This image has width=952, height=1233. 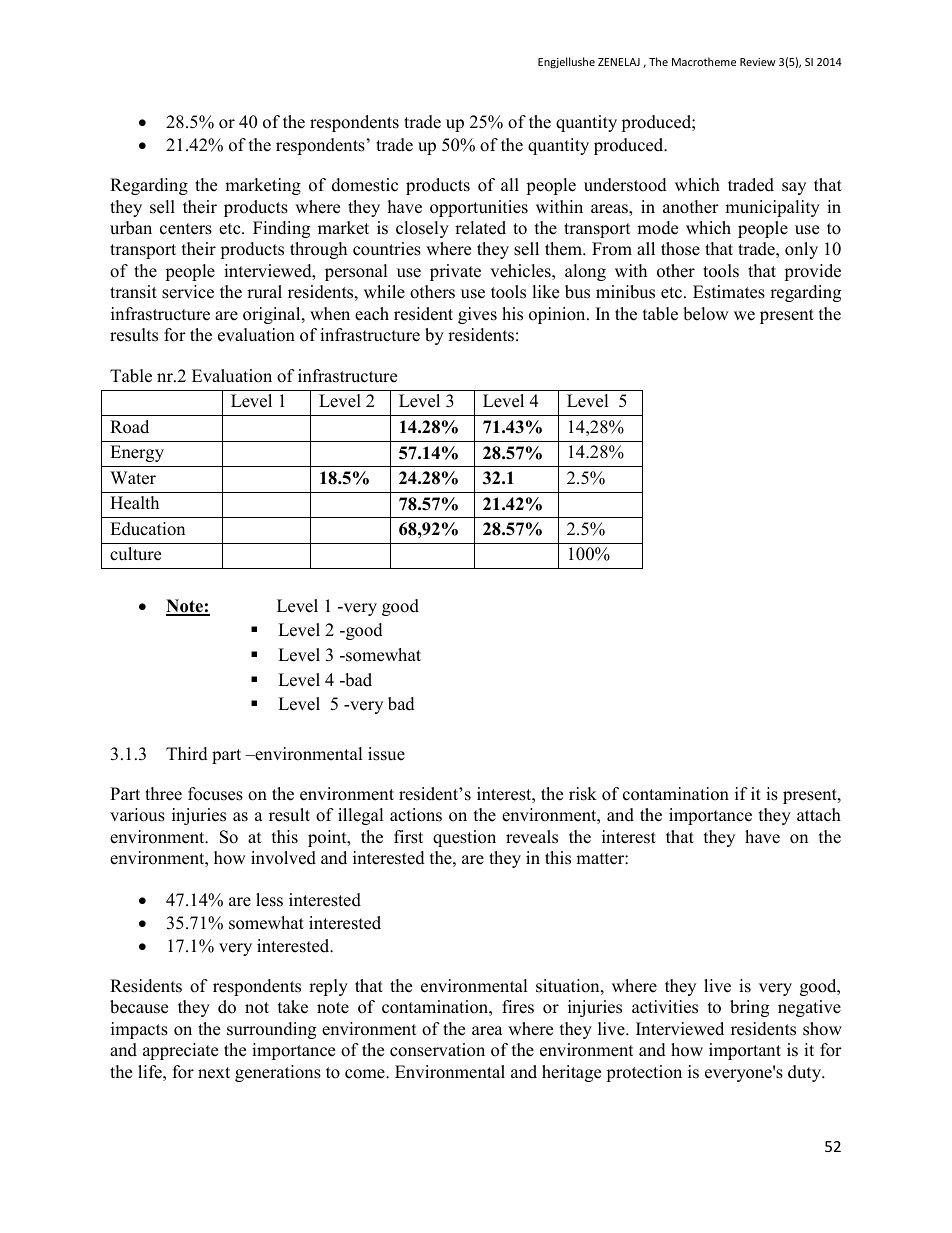 I want to click on important, so click(x=745, y=1051).
